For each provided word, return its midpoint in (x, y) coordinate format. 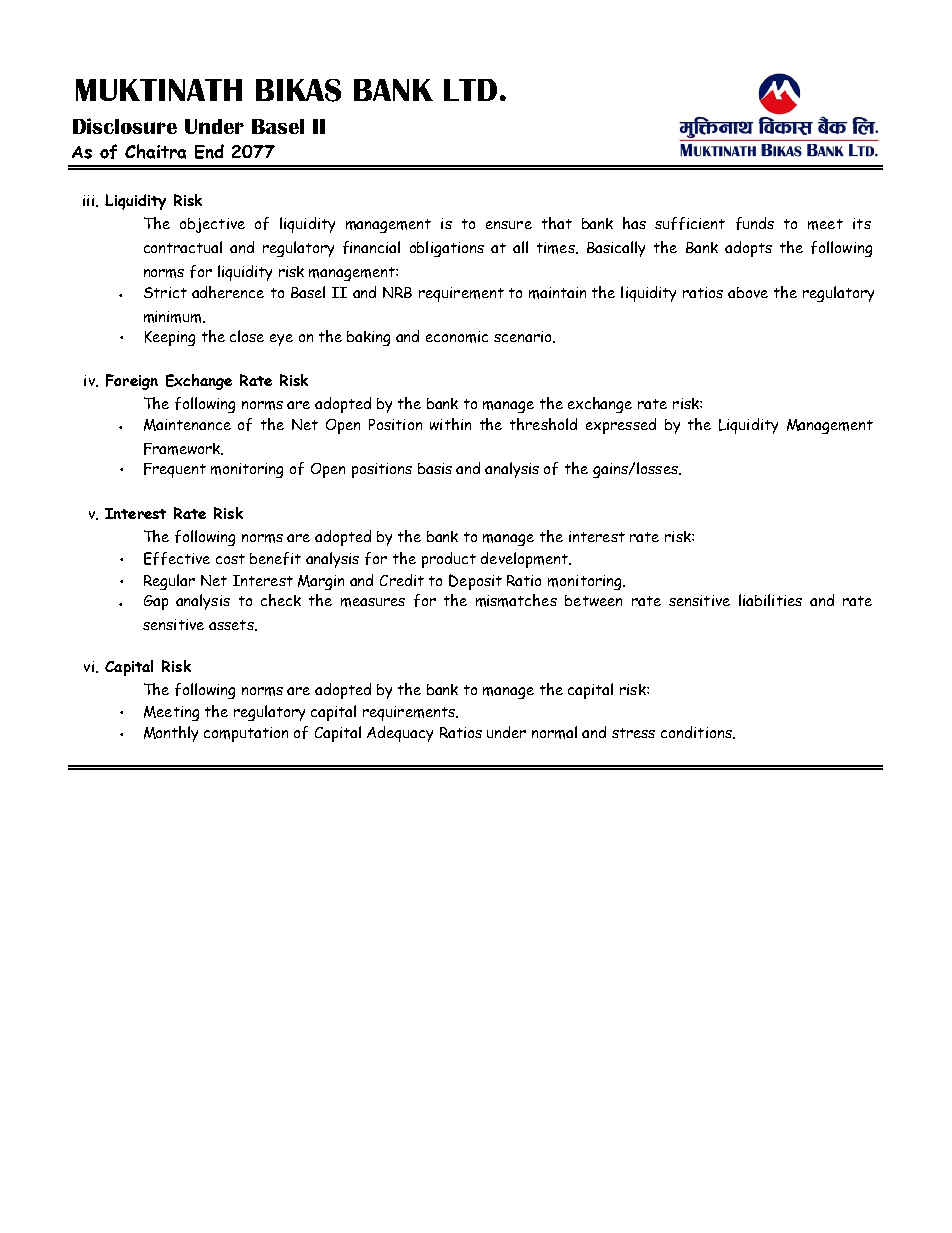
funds (755, 223)
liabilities (770, 600)
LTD (470, 90)
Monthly (171, 734)
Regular (169, 582)
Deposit (475, 582)
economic (457, 337)
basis (435, 468)
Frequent (175, 470)
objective (212, 225)
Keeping (170, 338)
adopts (748, 249)
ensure (509, 225)
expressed (621, 426)
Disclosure (125, 126)
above (748, 292)
